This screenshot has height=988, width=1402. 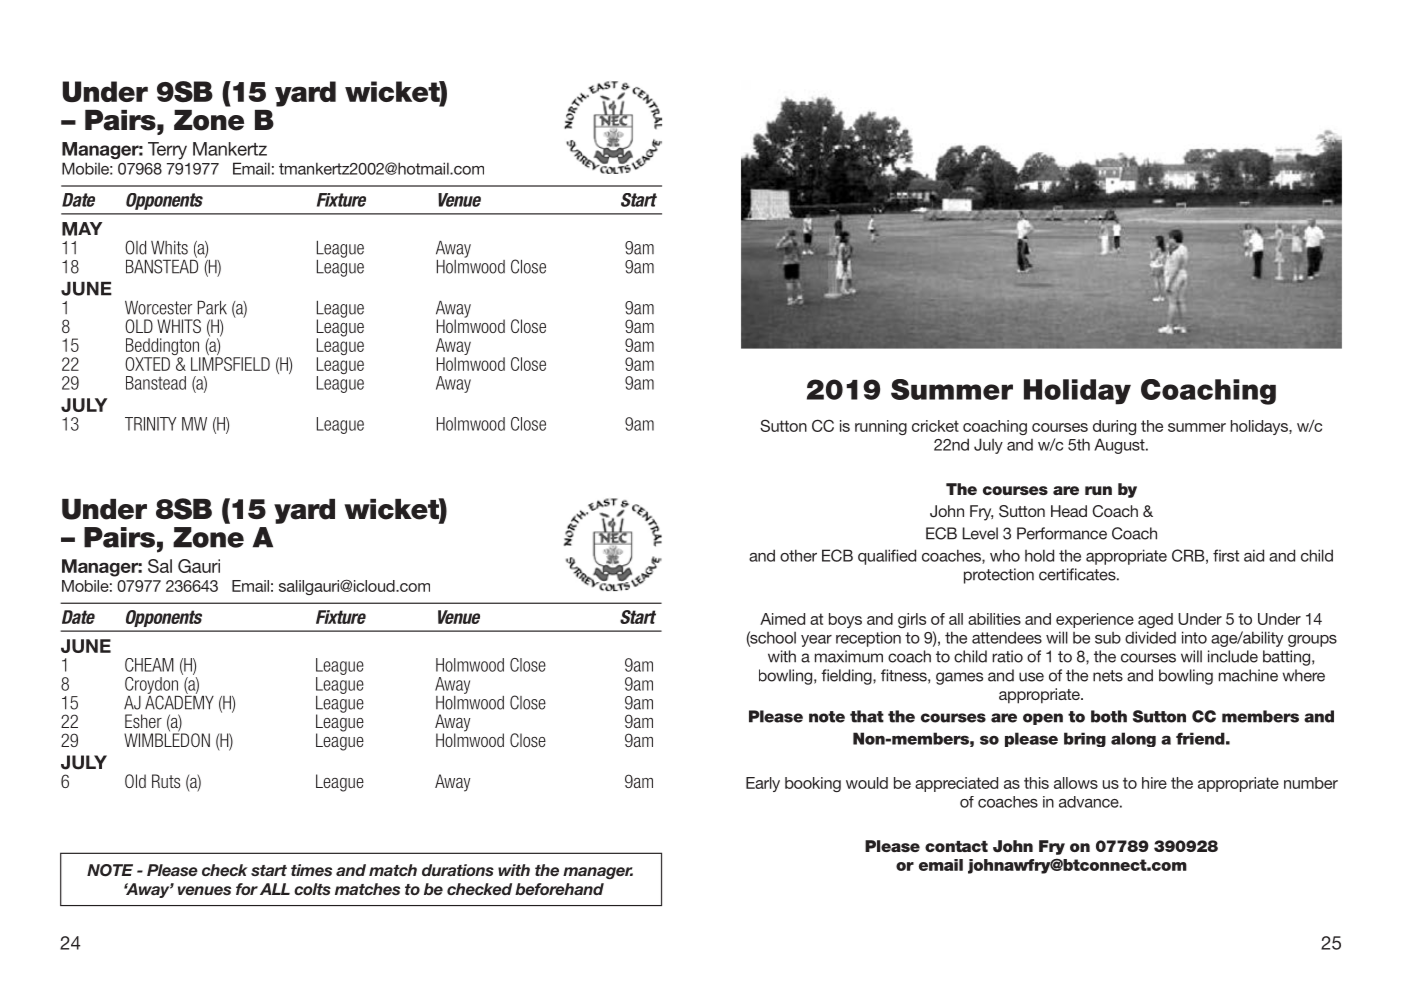 What do you see at coordinates (150, 424) in the screenshot?
I see `TRINITY` at bounding box center [150, 424].
